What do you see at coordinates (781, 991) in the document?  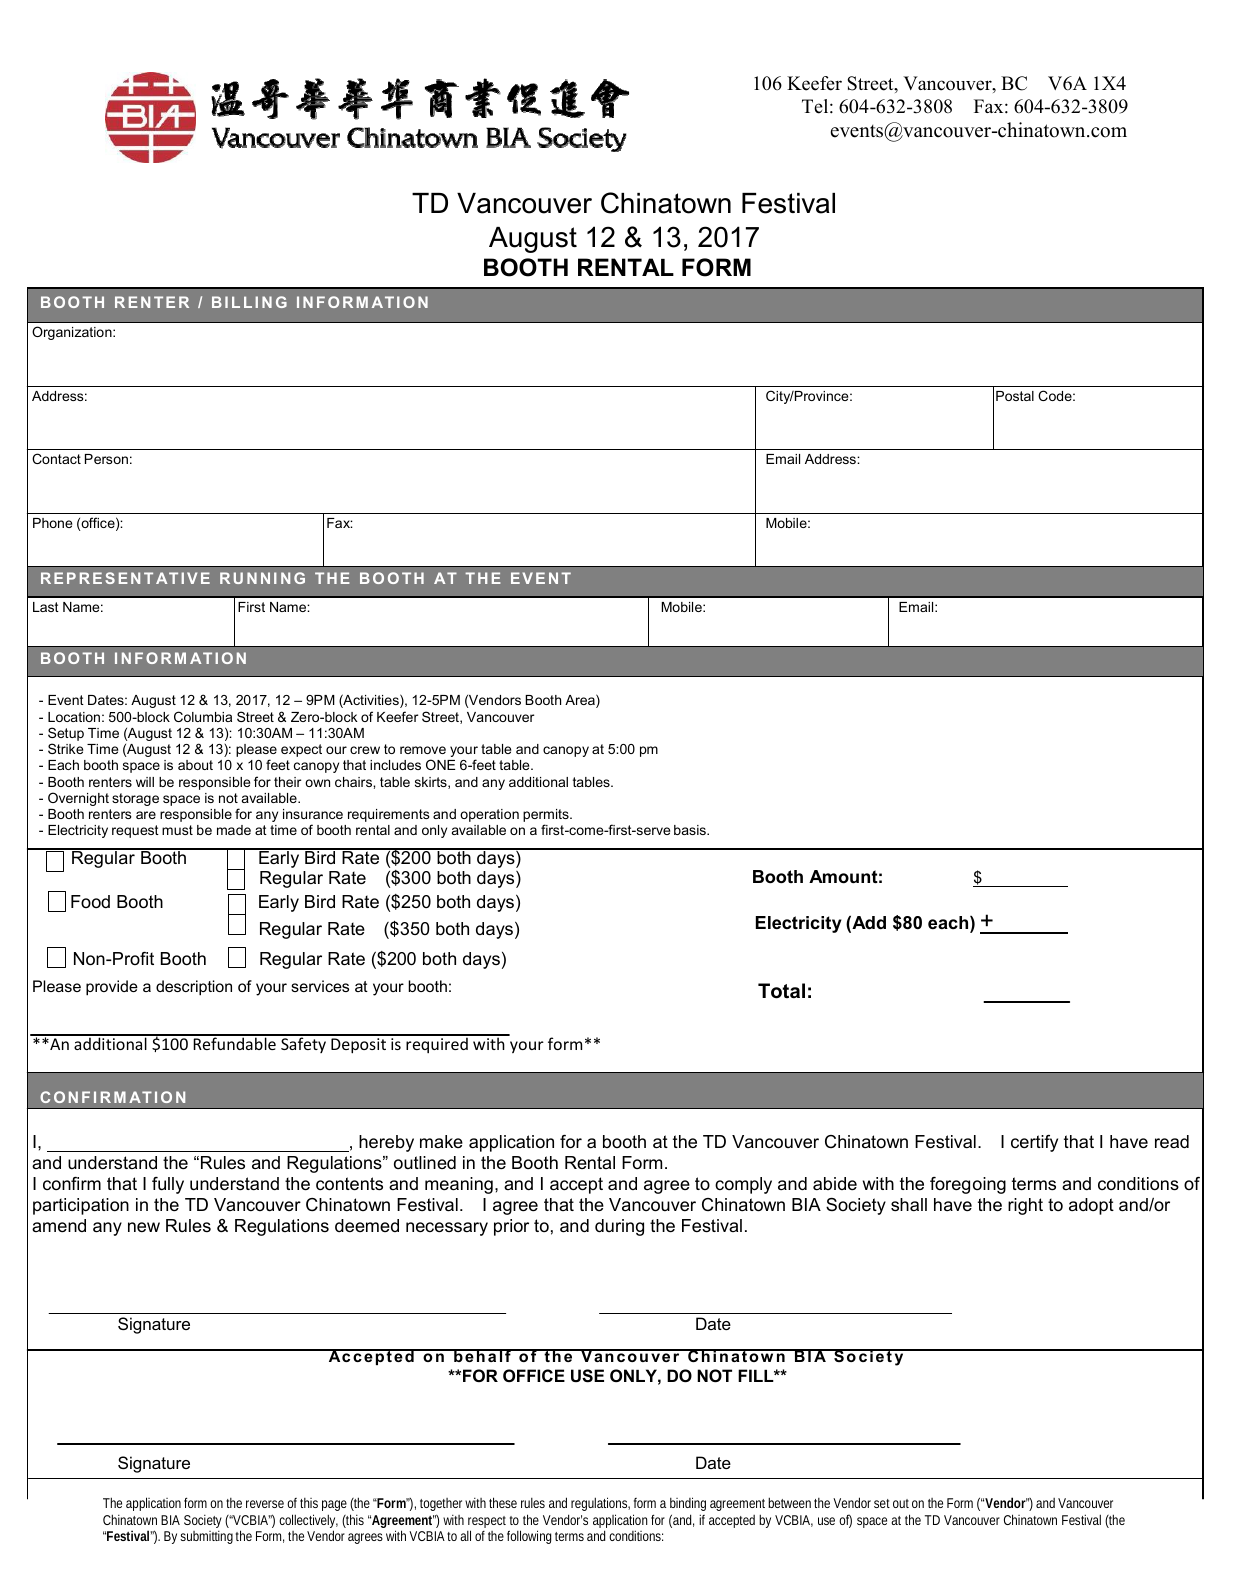 I see `Total` at bounding box center [781, 991].
